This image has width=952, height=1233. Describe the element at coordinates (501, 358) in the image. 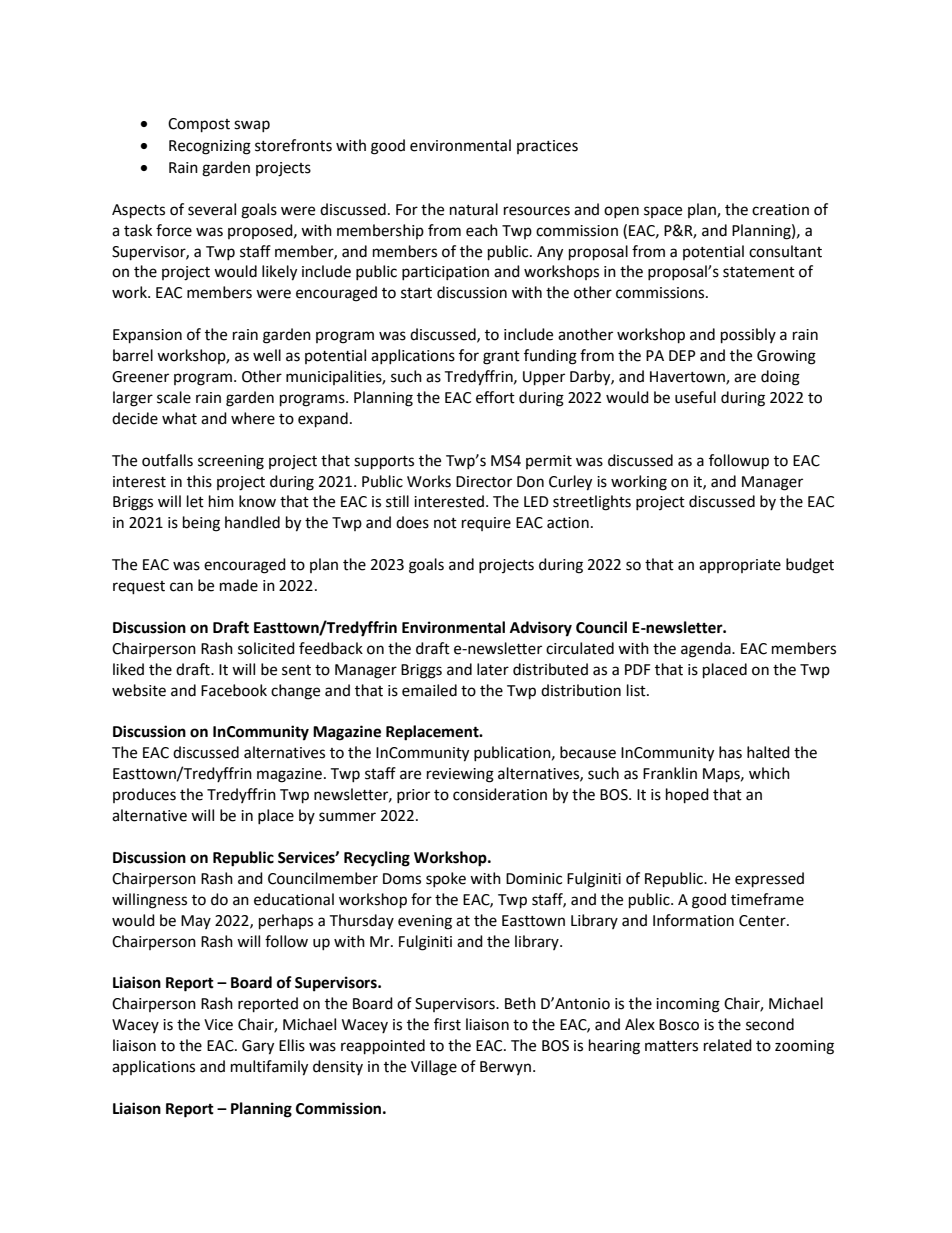

I see `grant` at that location.
